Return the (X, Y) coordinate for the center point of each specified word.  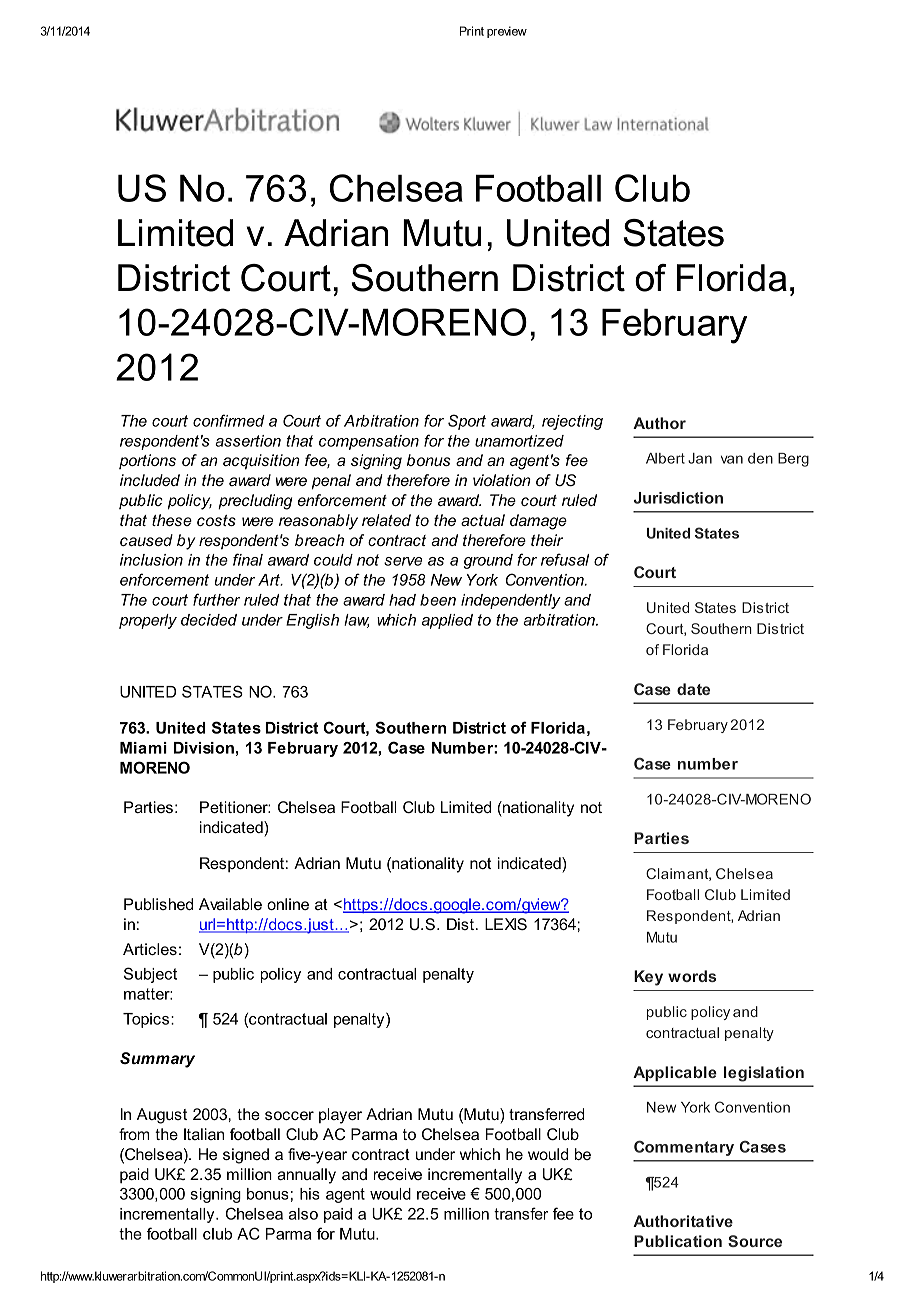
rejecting (572, 422)
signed (246, 1156)
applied (447, 621)
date (693, 689)
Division (204, 748)
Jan (700, 458)
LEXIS (506, 924)
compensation (369, 442)
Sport (467, 422)
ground (488, 561)
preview (507, 32)
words (692, 976)
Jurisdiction (678, 498)
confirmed (229, 420)
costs (216, 520)
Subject (150, 975)
